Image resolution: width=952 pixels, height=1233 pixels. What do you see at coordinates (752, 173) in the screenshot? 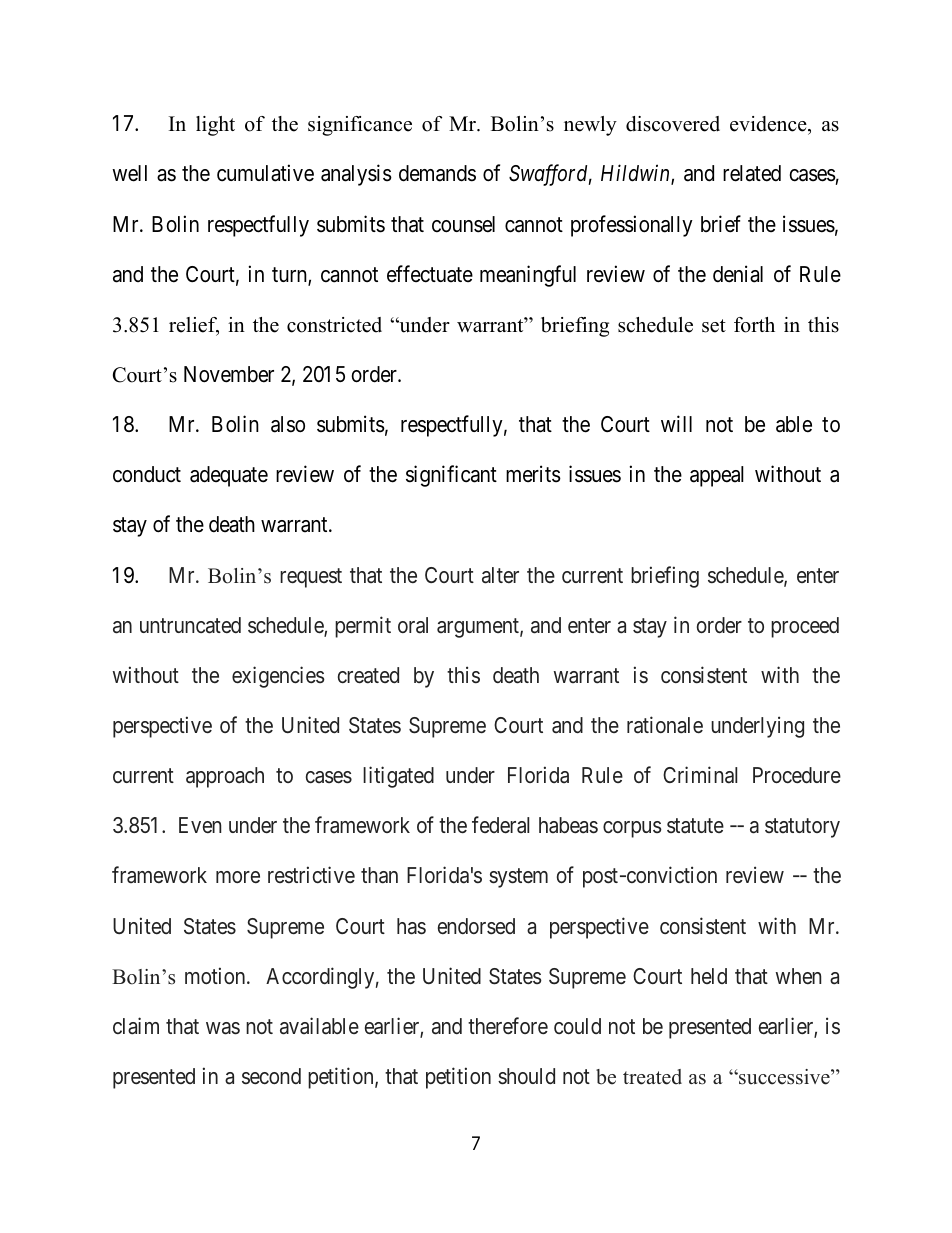
I see `related` at bounding box center [752, 173].
